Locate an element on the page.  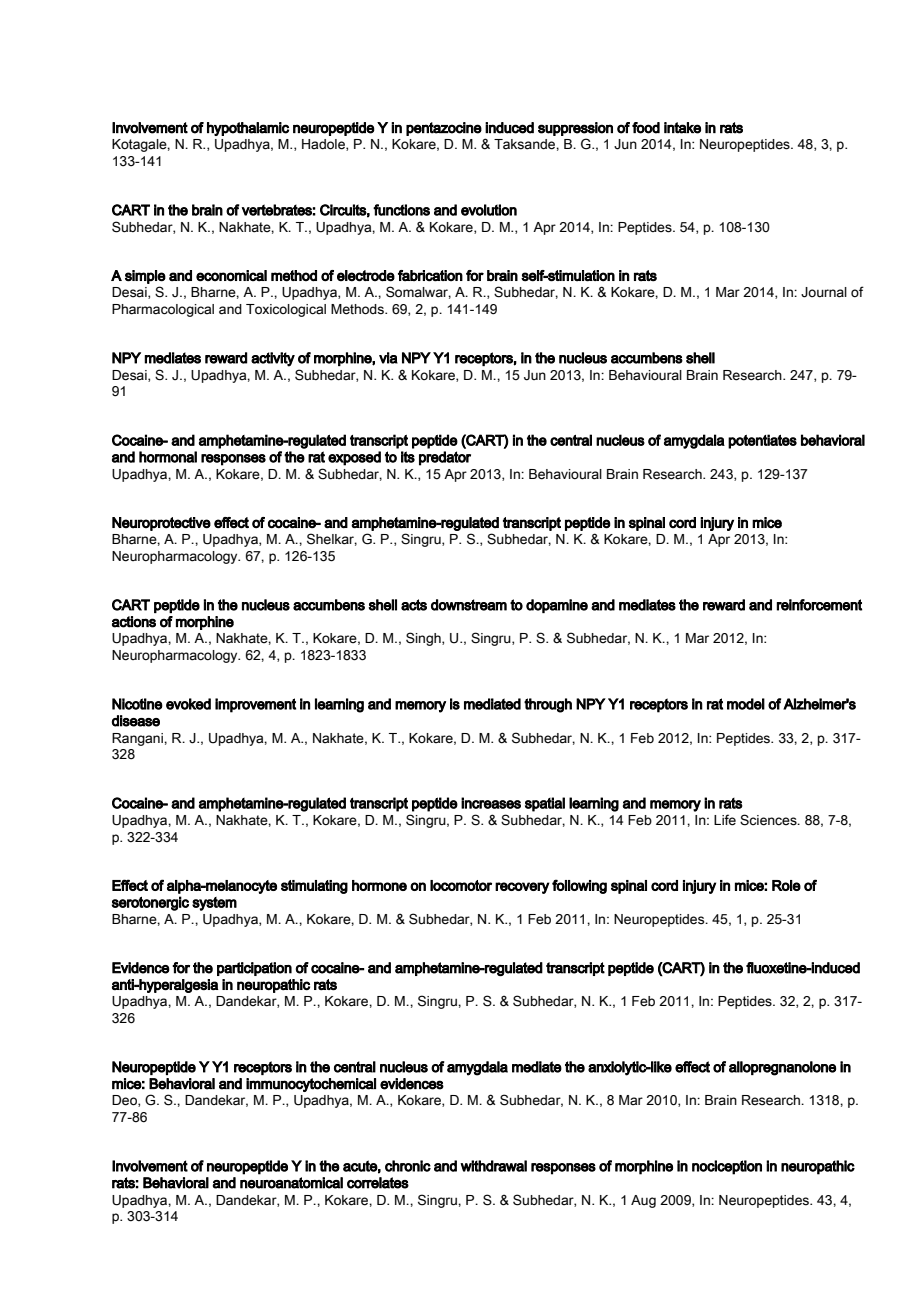
intake is located at coordinates (682, 128).
